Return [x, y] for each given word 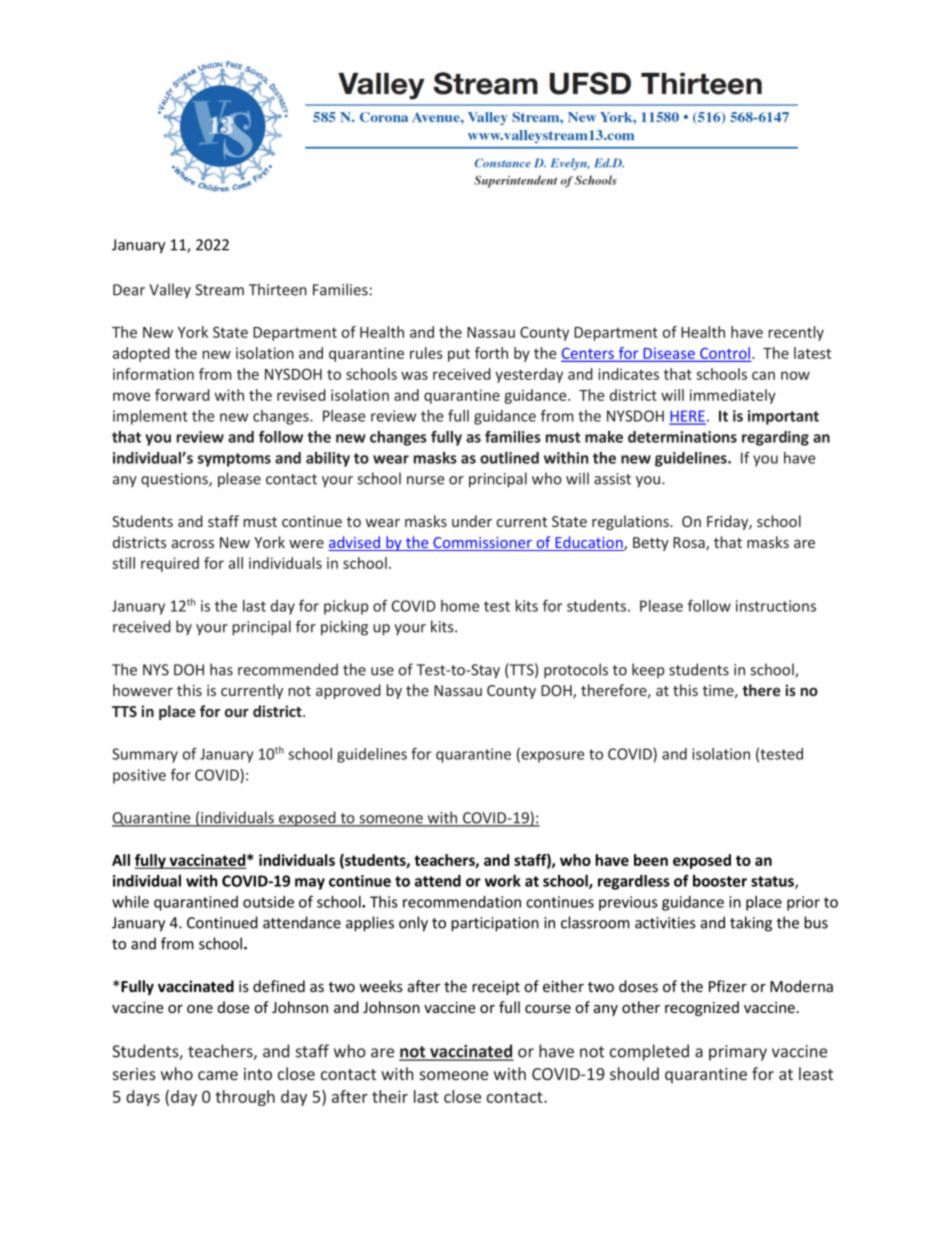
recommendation [462, 902]
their [390, 1096]
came [218, 1075]
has [221, 669]
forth [491, 353]
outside [268, 902]
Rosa [690, 544]
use [382, 671]
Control [725, 354]
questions [175, 480]
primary [738, 1053]
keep [648, 670]
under [472, 521]
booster [720, 881]
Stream [219, 290]
